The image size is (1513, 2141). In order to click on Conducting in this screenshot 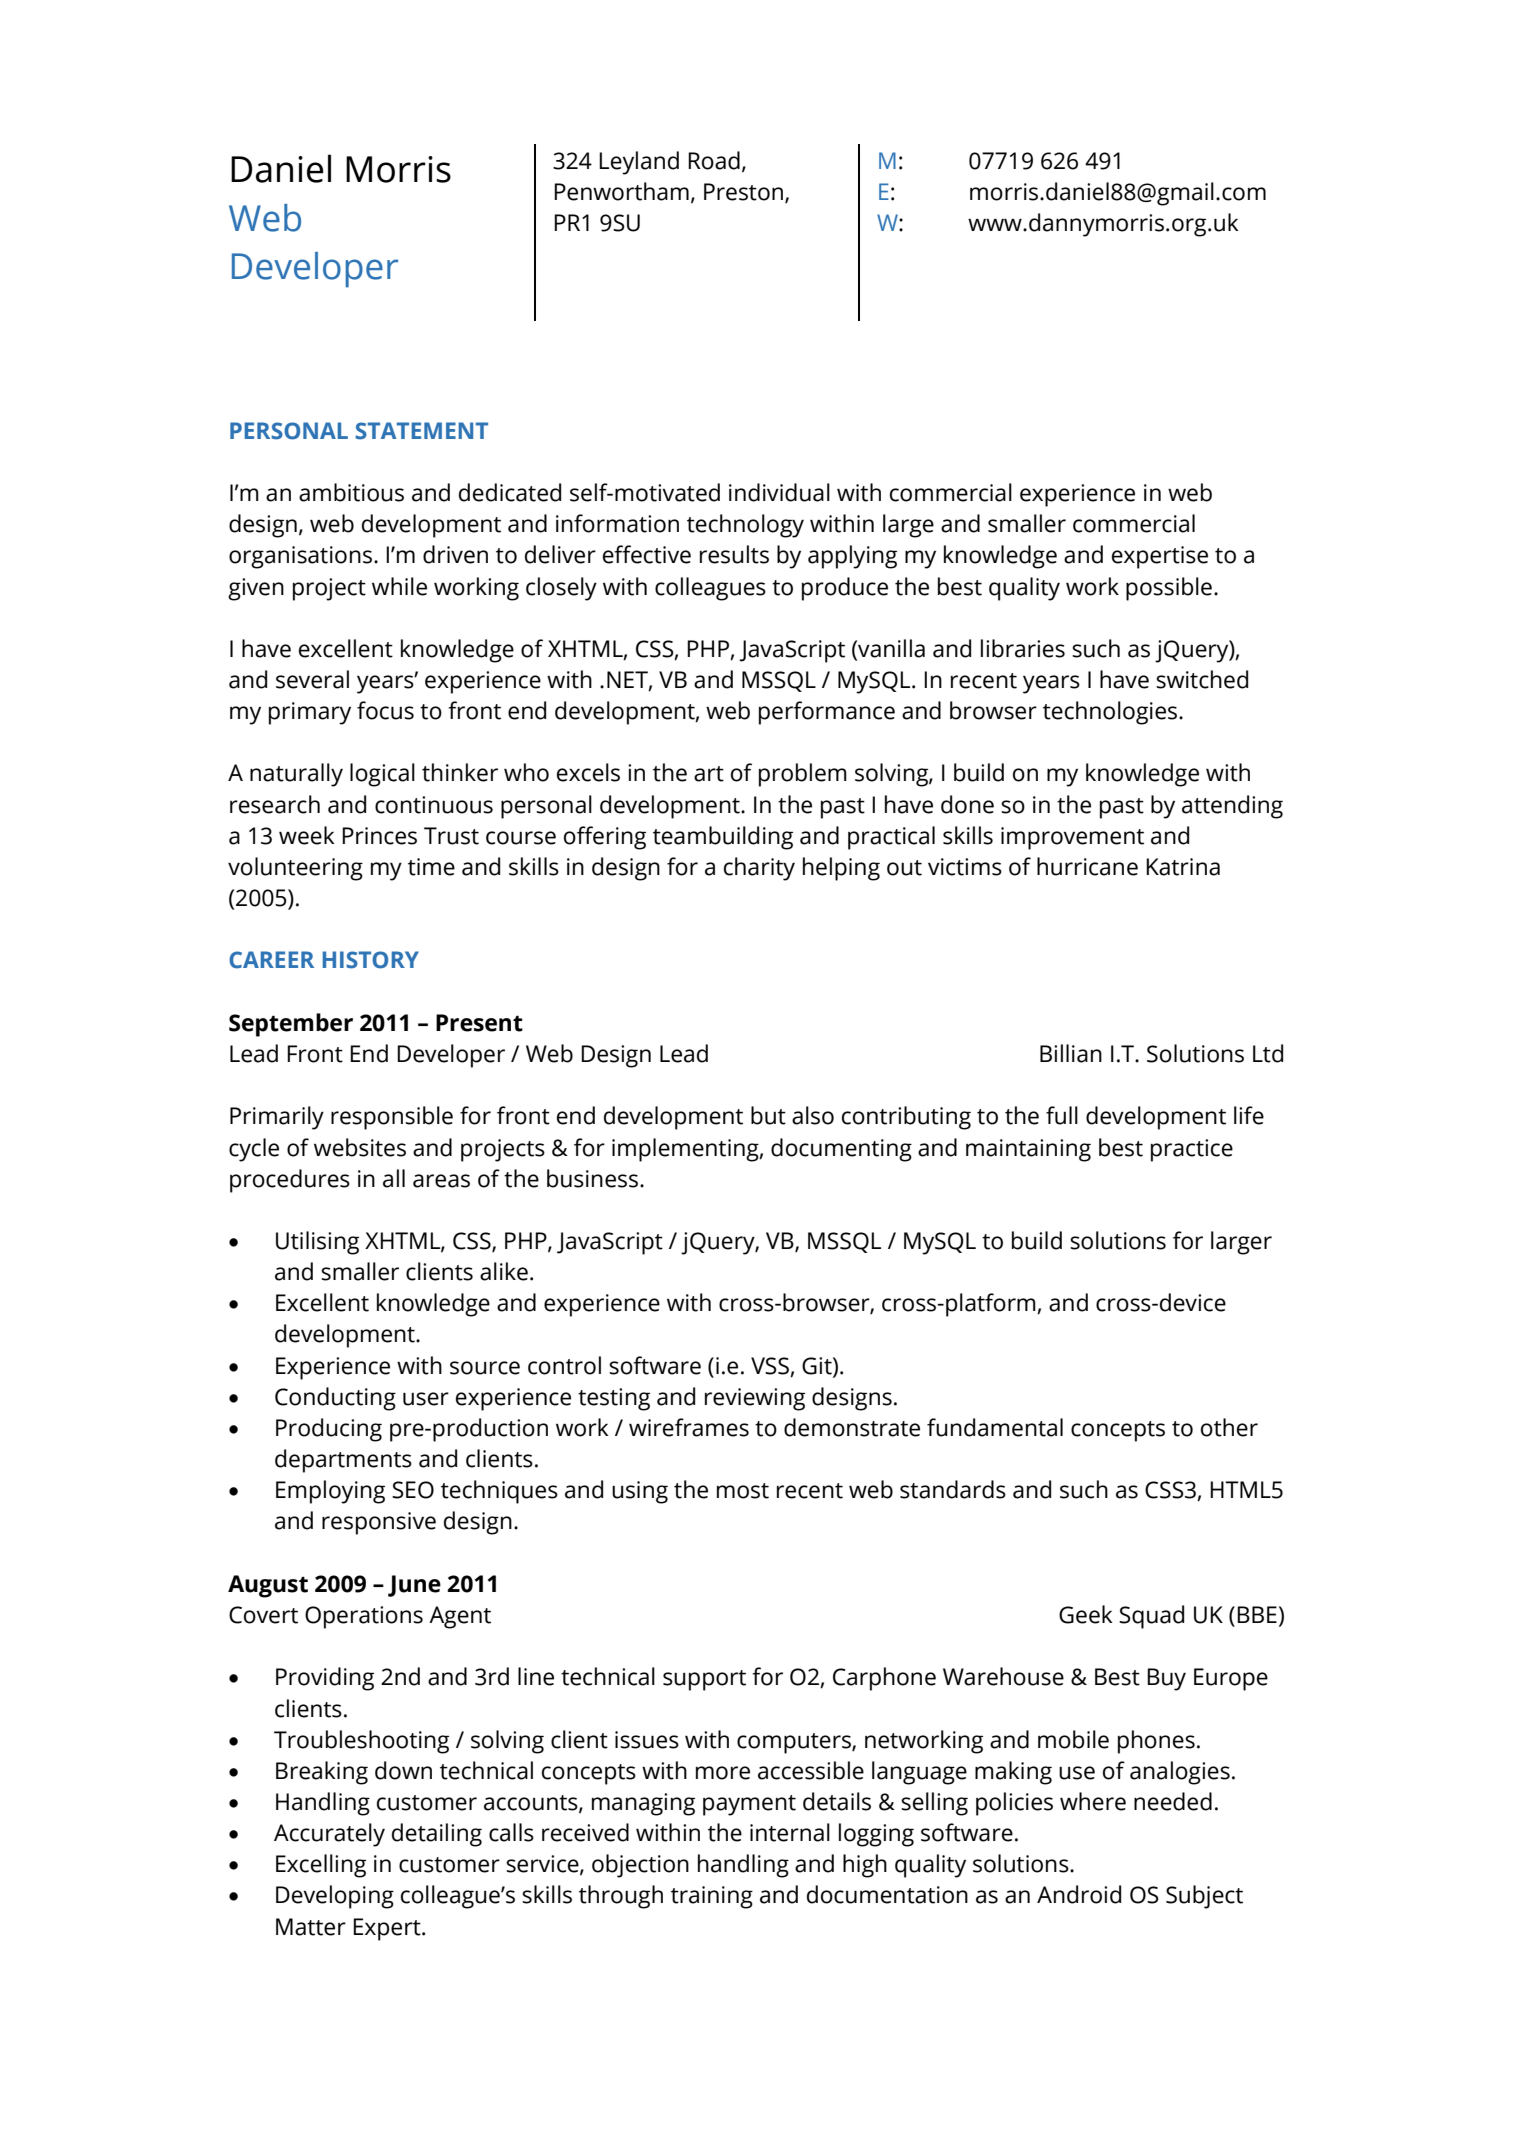, I will do `click(335, 1399)`.
